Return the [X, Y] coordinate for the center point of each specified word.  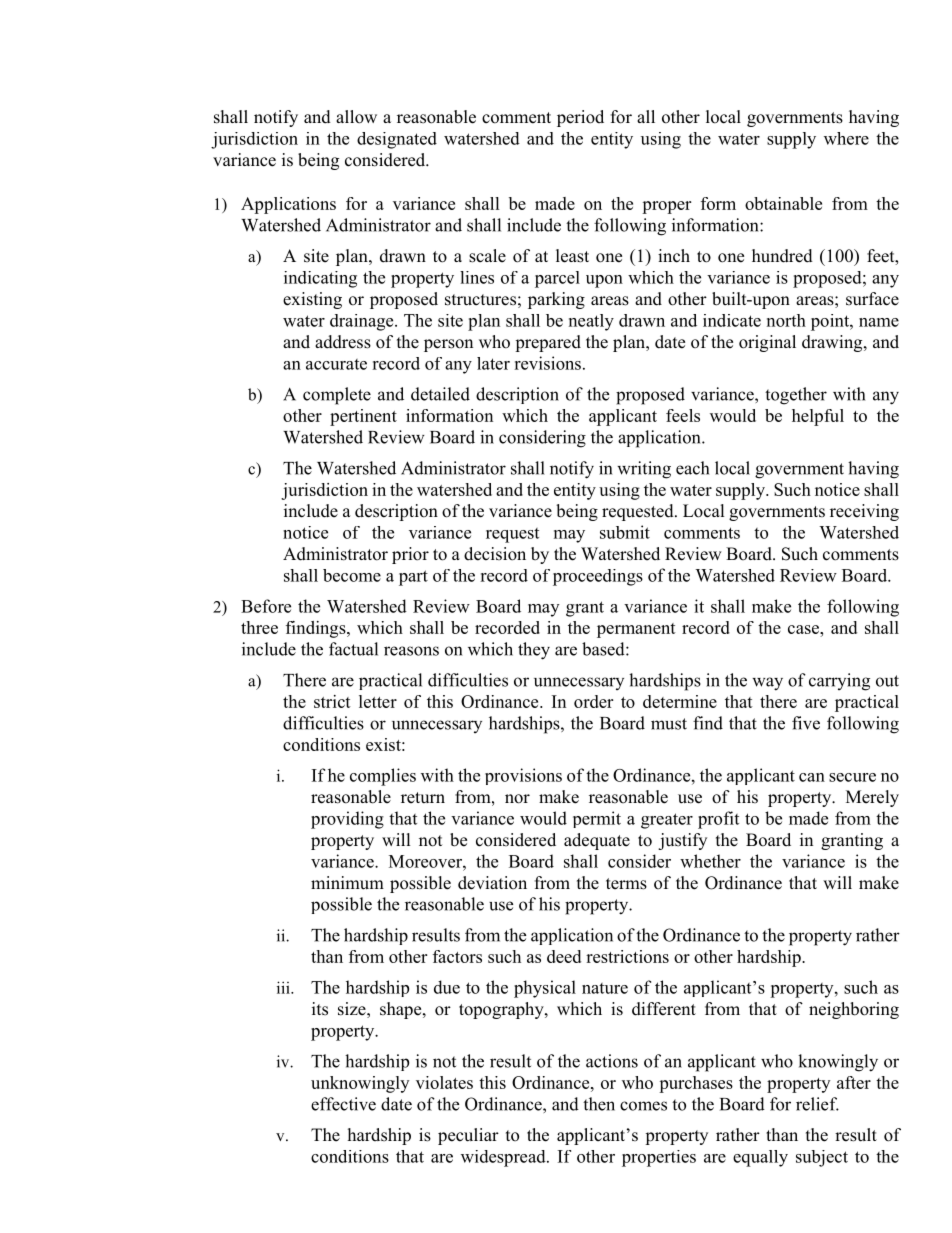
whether [710, 861]
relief [817, 1104]
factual [353, 649]
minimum [347, 883]
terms [626, 884]
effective [343, 1104]
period [580, 118]
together [796, 396]
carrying [839, 682]
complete [337, 396]
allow [356, 117]
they [534, 651]
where [846, 138]
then [599, 1104]
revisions [547, 363]
